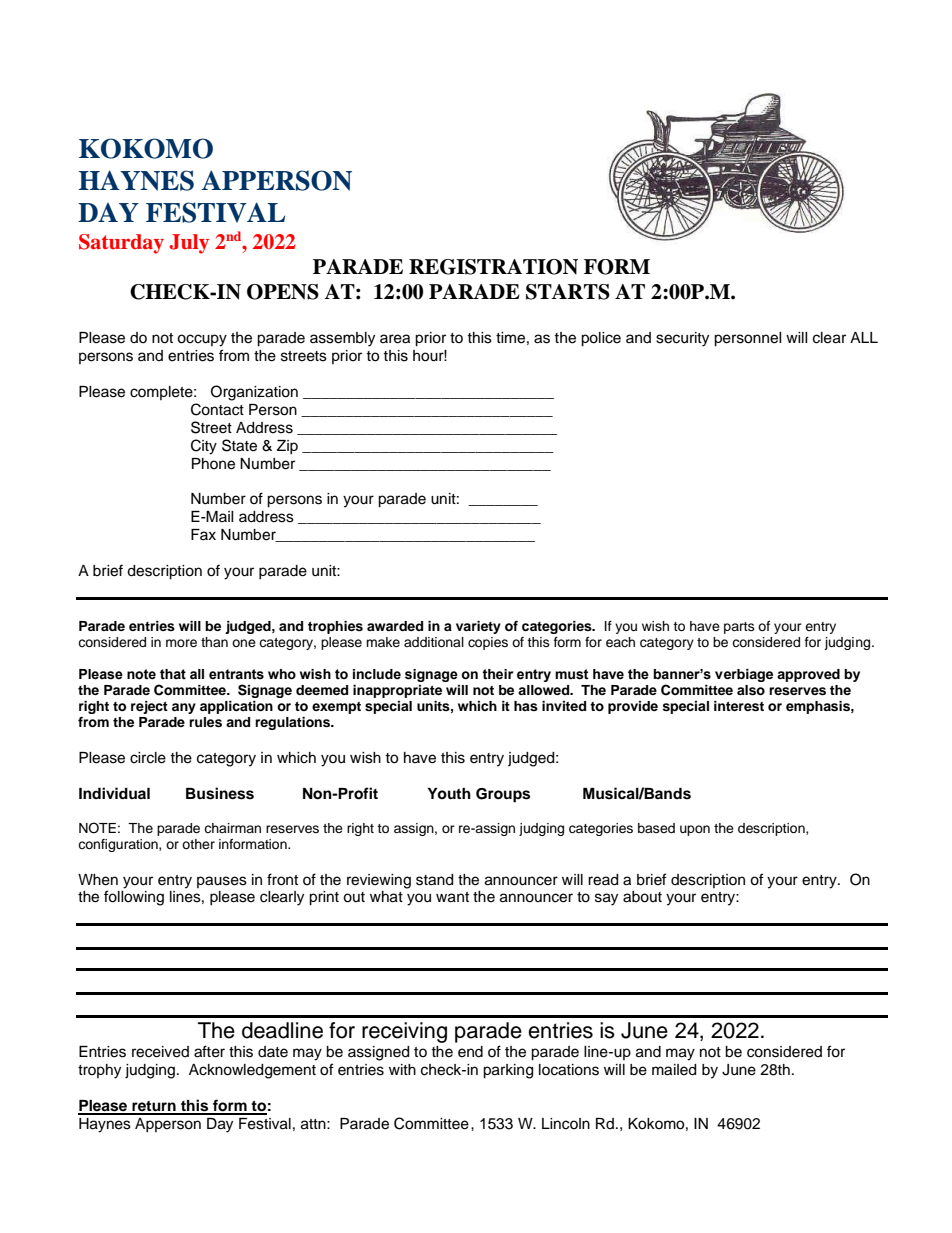  I want to click on security, so click(682, 339).
